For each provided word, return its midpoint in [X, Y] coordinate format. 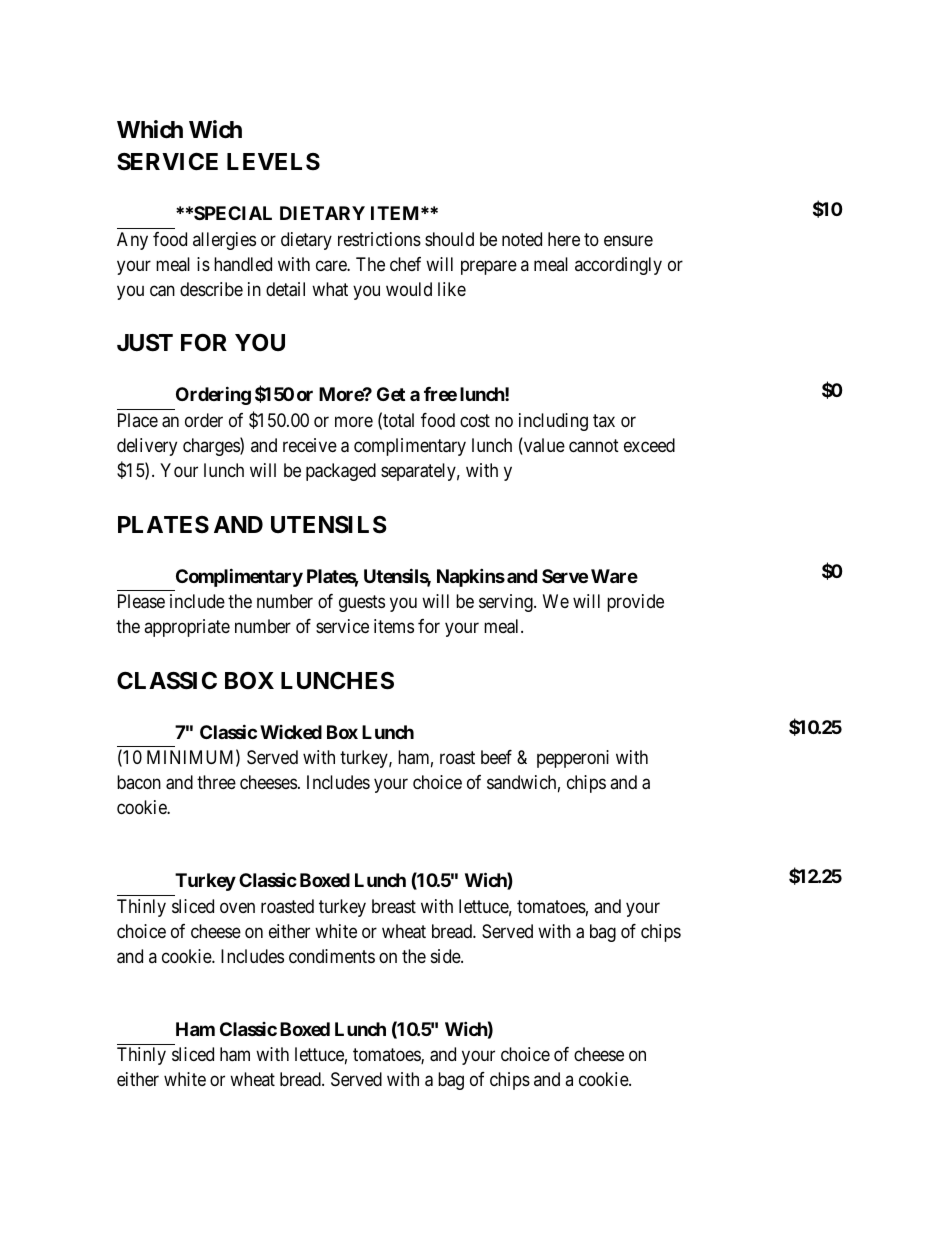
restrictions [379, 239]
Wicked [291, 732]
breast [394, 906]
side [446, 956]
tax [604, 420]
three [216, 782]
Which [150, 129]
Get [391, 394]
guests [362, 603]
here [564, 239]
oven [237, 907]
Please [141, 601]
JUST [145, 343]
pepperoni [573, 759]
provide [635, 603]
